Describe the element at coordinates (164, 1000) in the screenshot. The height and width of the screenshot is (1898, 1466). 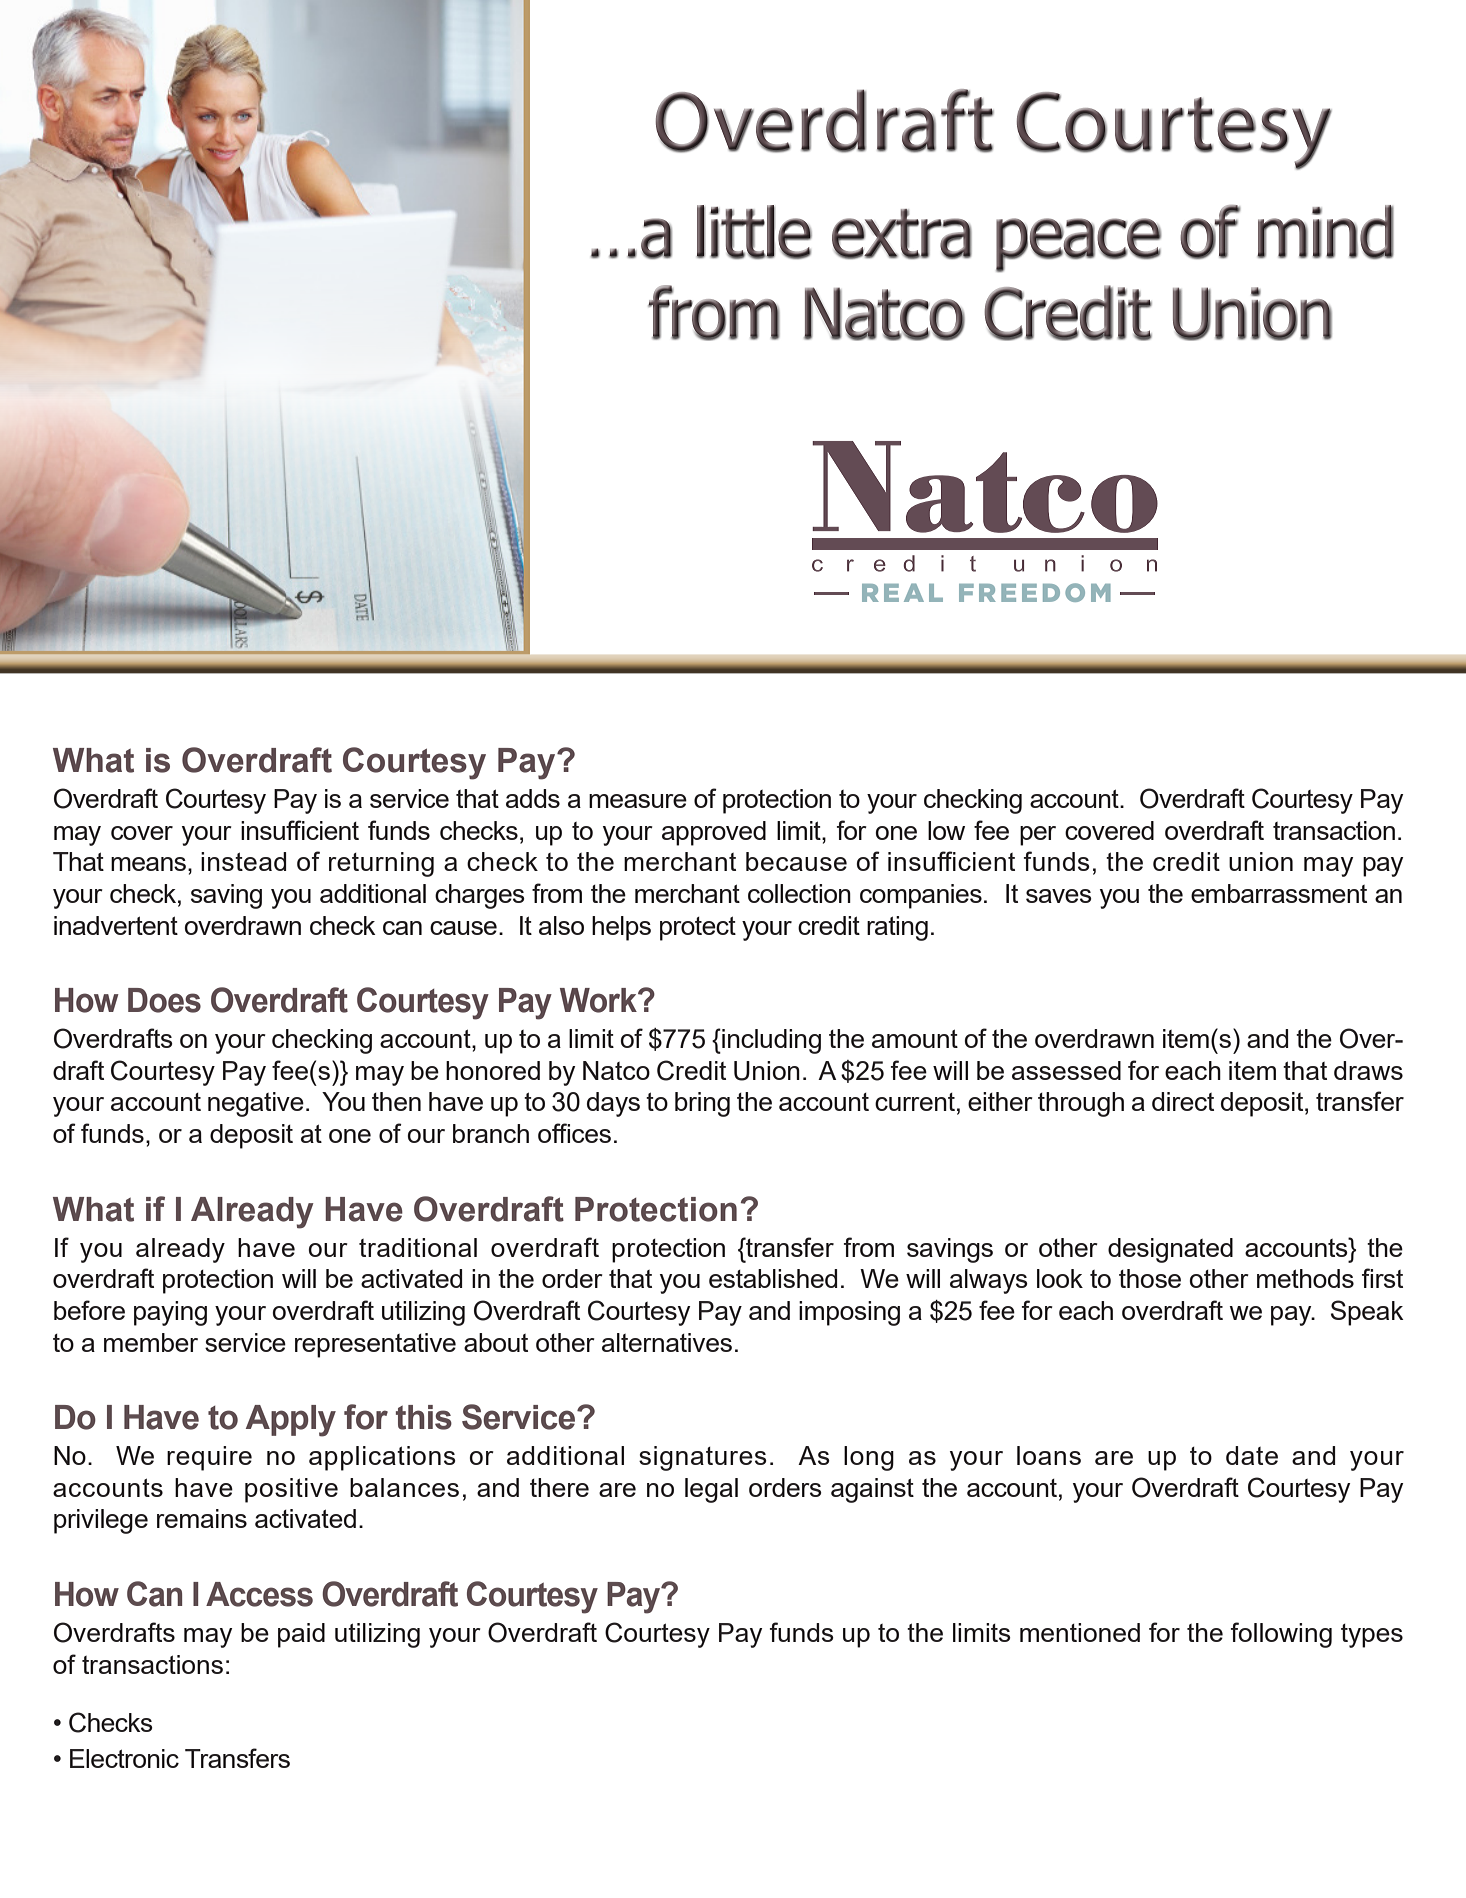
I see `Does` at that location.
